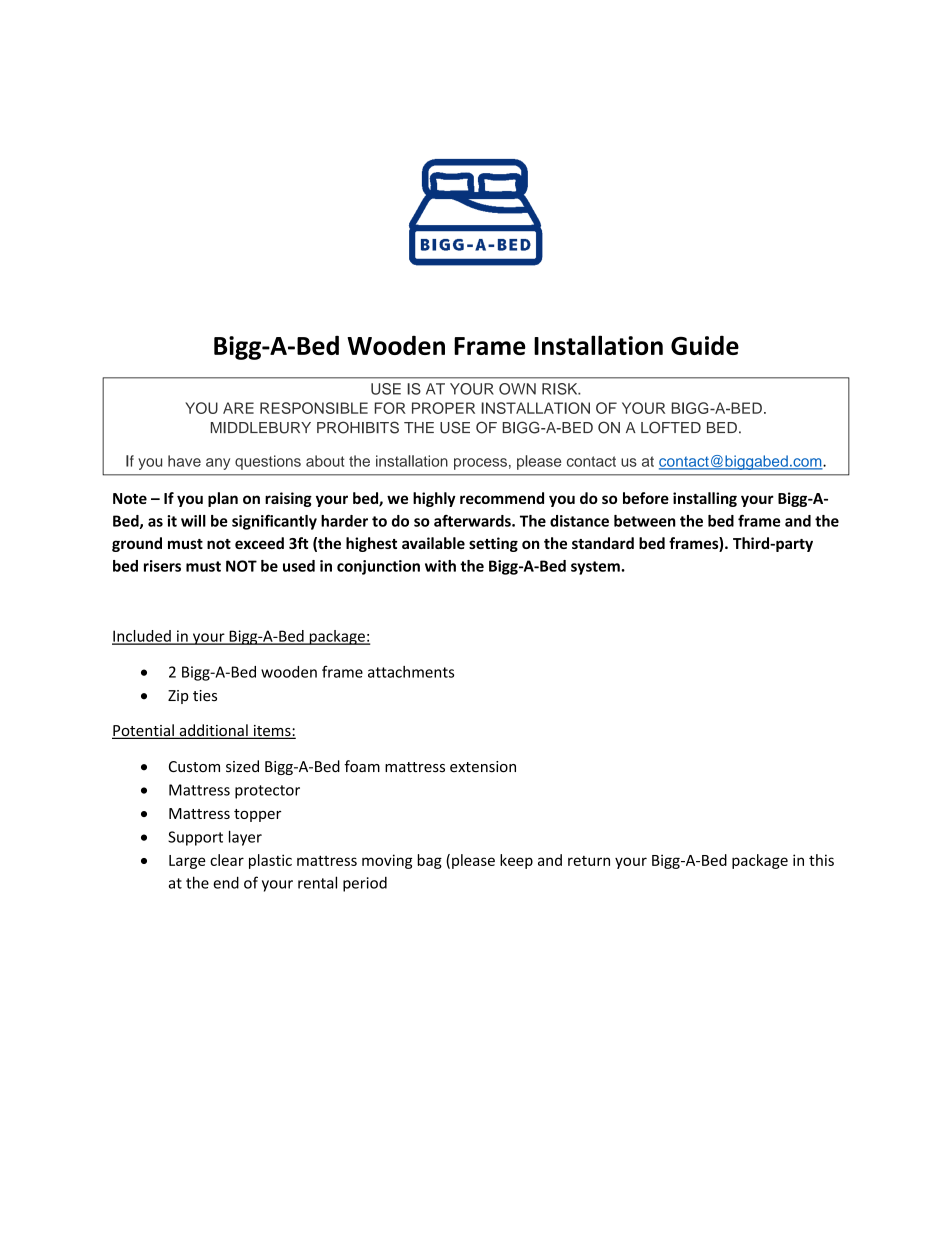  I want to click on OWN, so click(517, 389).
